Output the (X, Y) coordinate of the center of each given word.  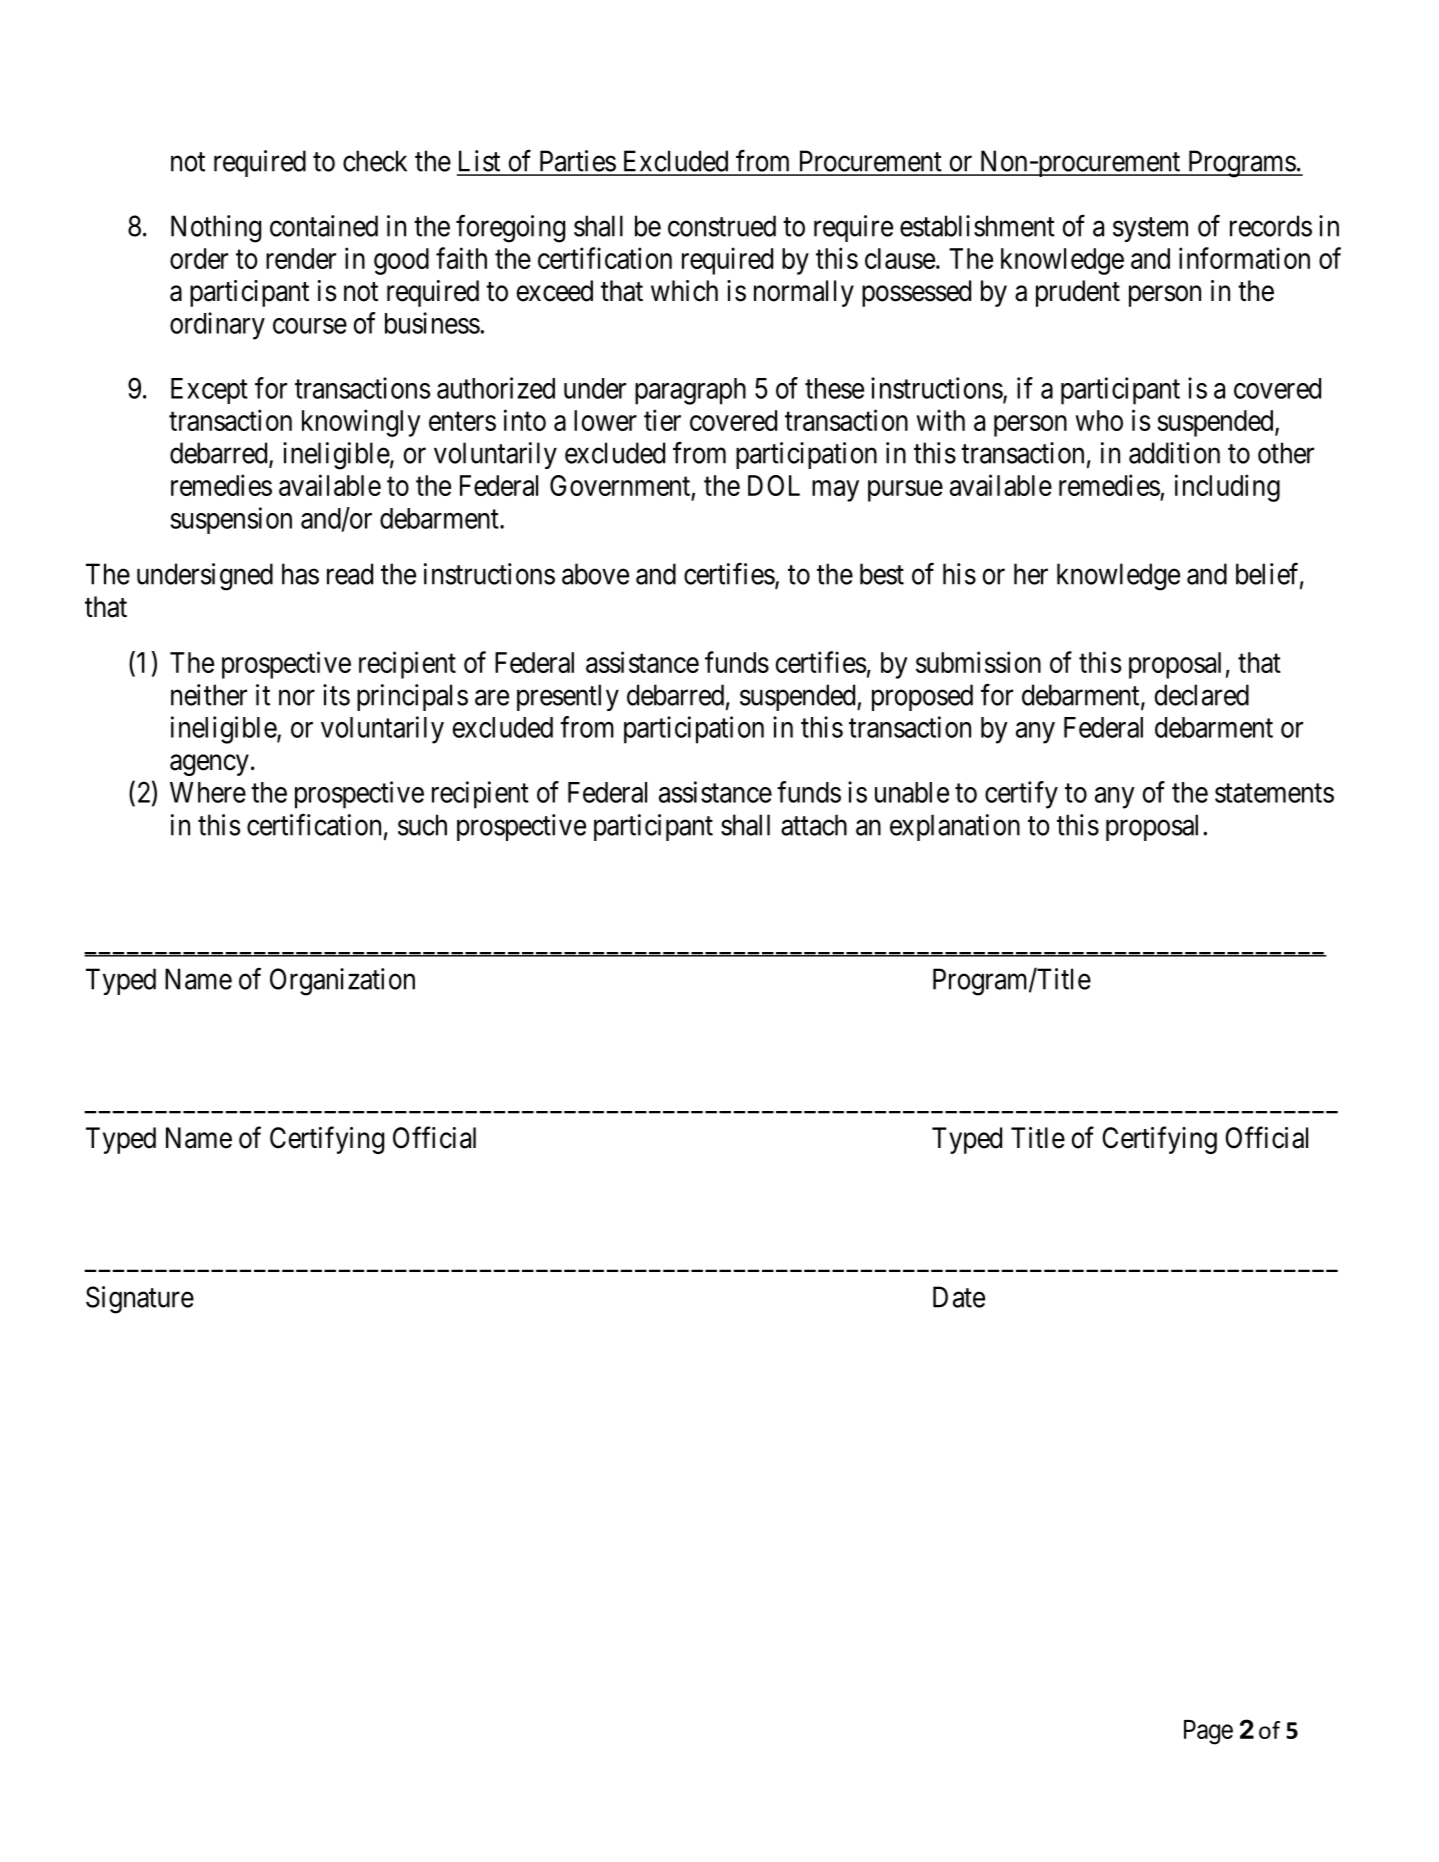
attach (814, 825)
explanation (955, 827)
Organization (342, 982)
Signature (140, 1300)
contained (324, 226)
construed (722, 226)
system (1150, 229)
